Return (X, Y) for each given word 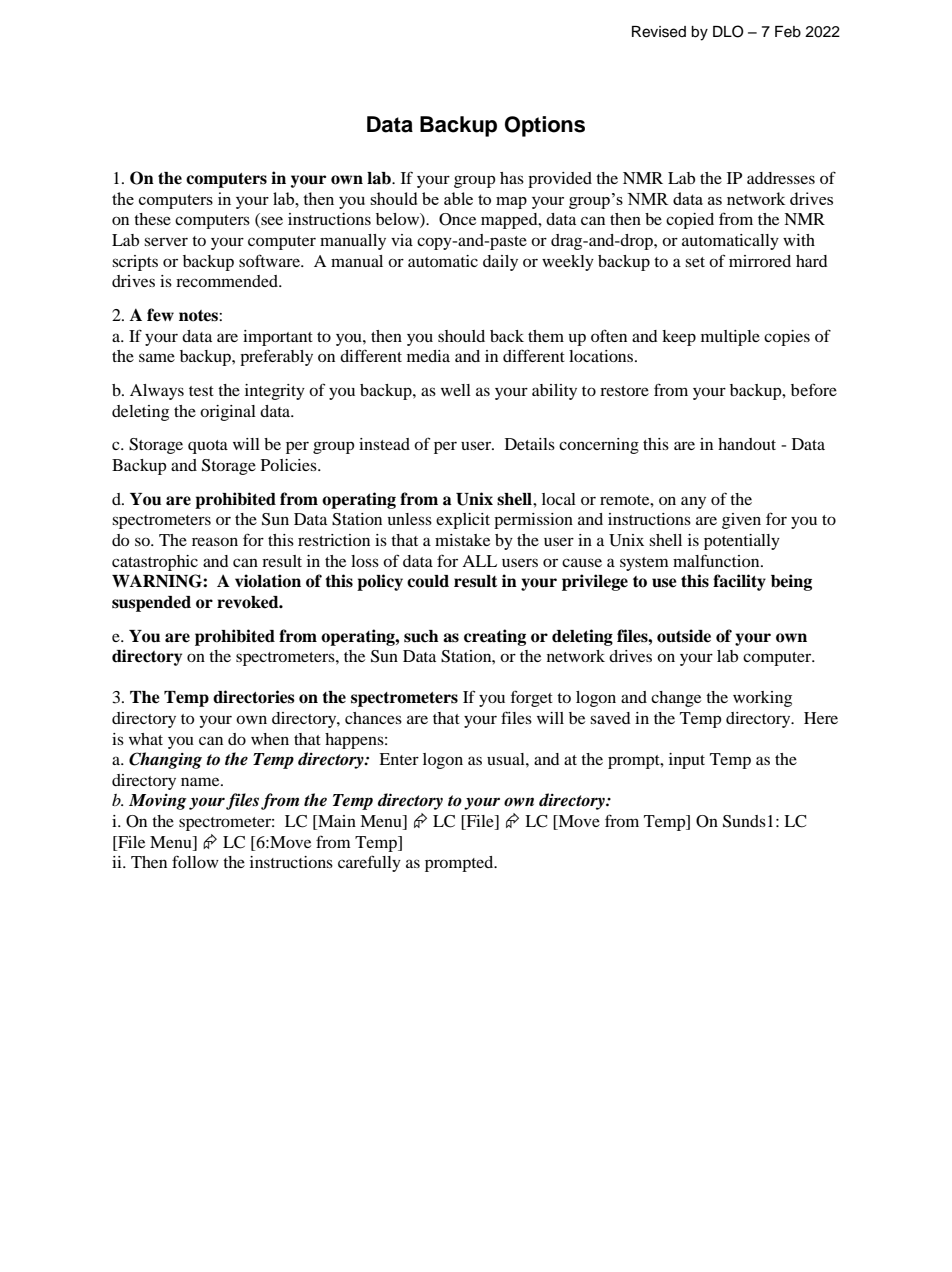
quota (208, 447)
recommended (228, 281)
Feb (788, 32)
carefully (369, 863)
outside (684, 636)
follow (195, 861)
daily (500, 263)
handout (747, 444)
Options (545, 126)
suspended (151, 604)
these (152, 219)
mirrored (760, 261)
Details (530, 444)
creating (495, 637)
